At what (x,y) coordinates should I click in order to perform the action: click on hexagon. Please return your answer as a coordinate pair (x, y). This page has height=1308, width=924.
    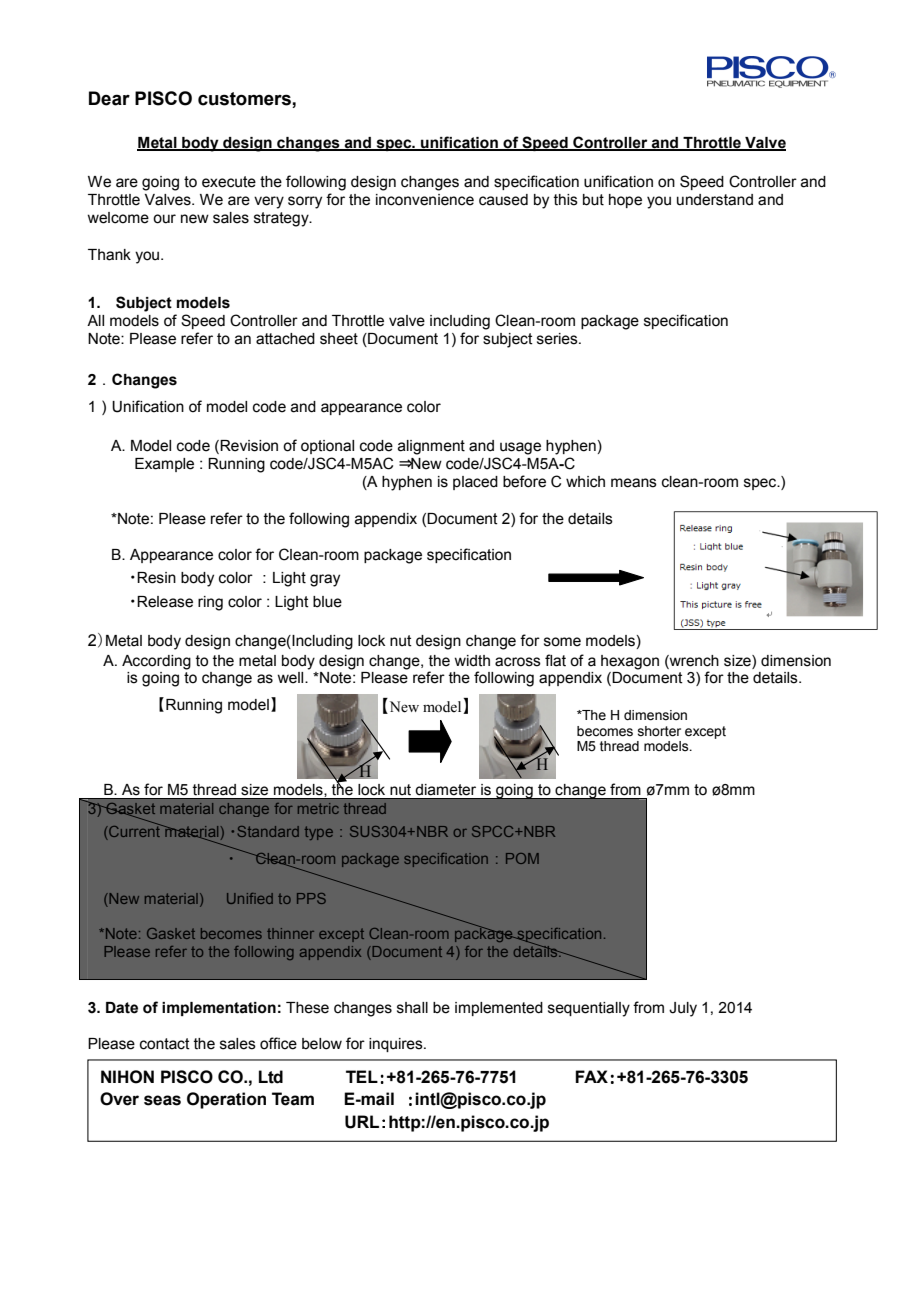
    Looking at the image, I should click on (630, 662).
